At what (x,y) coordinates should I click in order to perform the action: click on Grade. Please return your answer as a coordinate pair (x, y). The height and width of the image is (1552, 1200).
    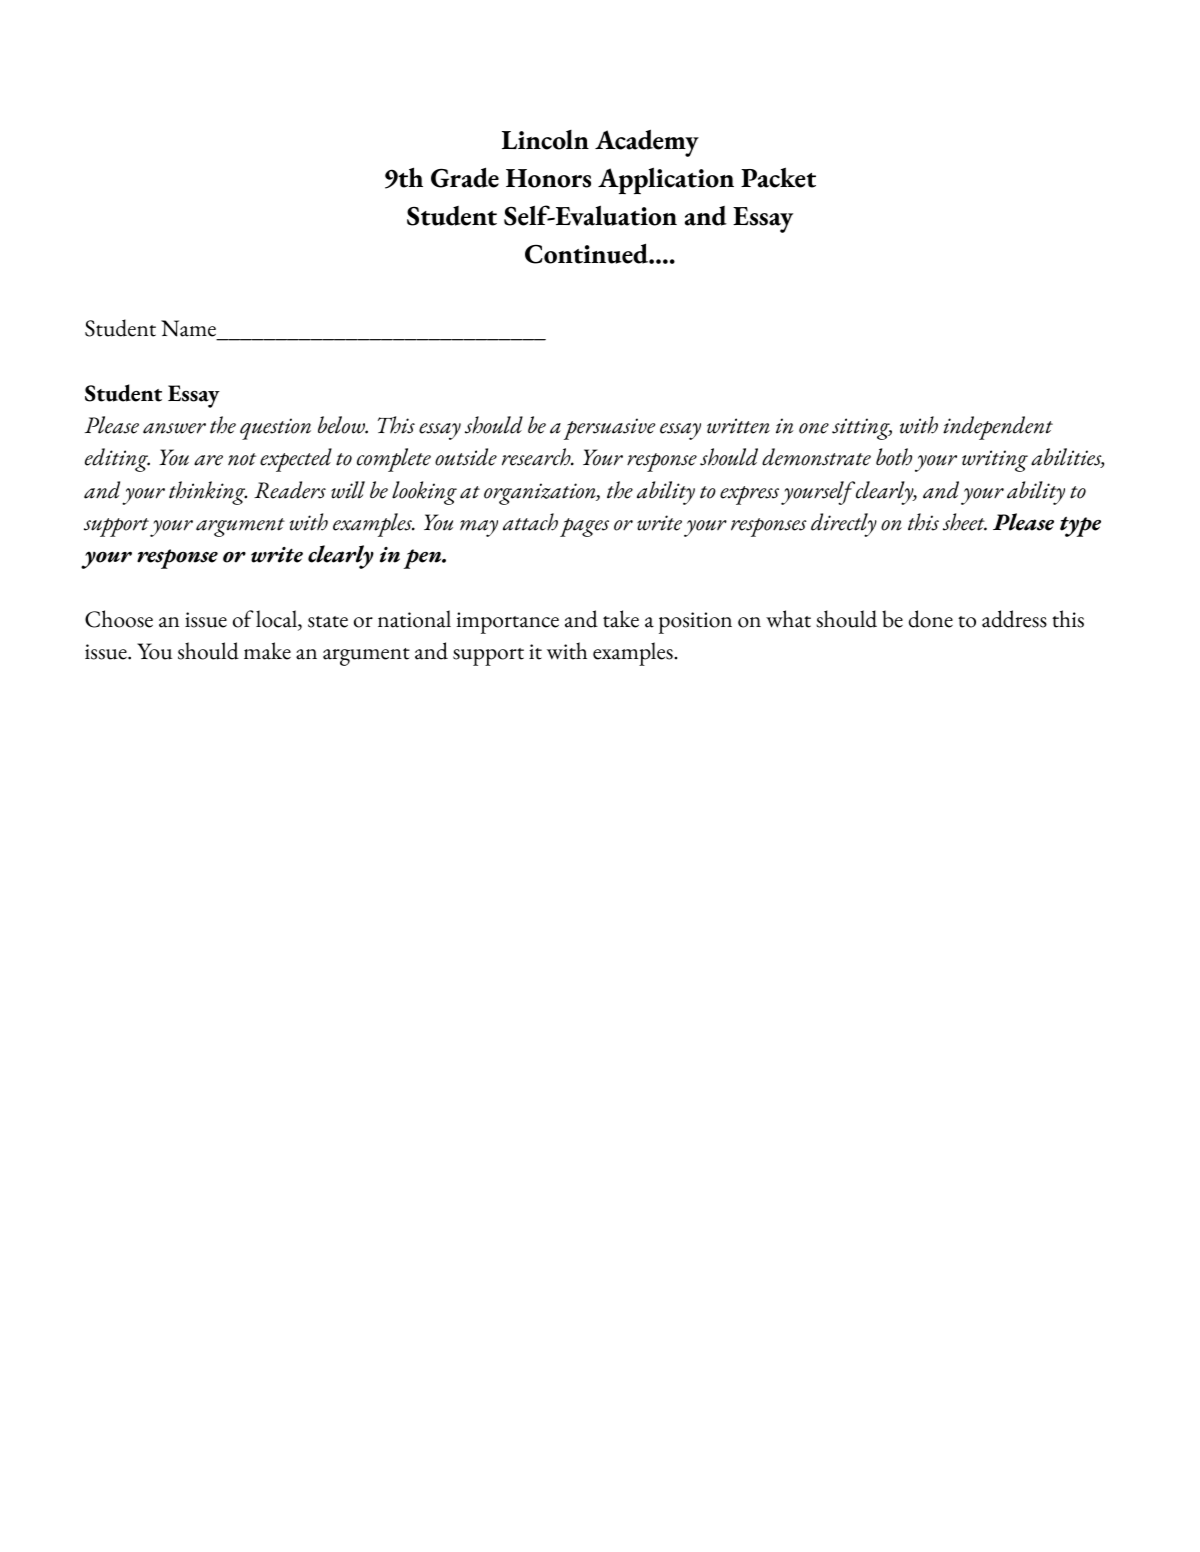
    Looking at the image, I should click on (465, 177).
